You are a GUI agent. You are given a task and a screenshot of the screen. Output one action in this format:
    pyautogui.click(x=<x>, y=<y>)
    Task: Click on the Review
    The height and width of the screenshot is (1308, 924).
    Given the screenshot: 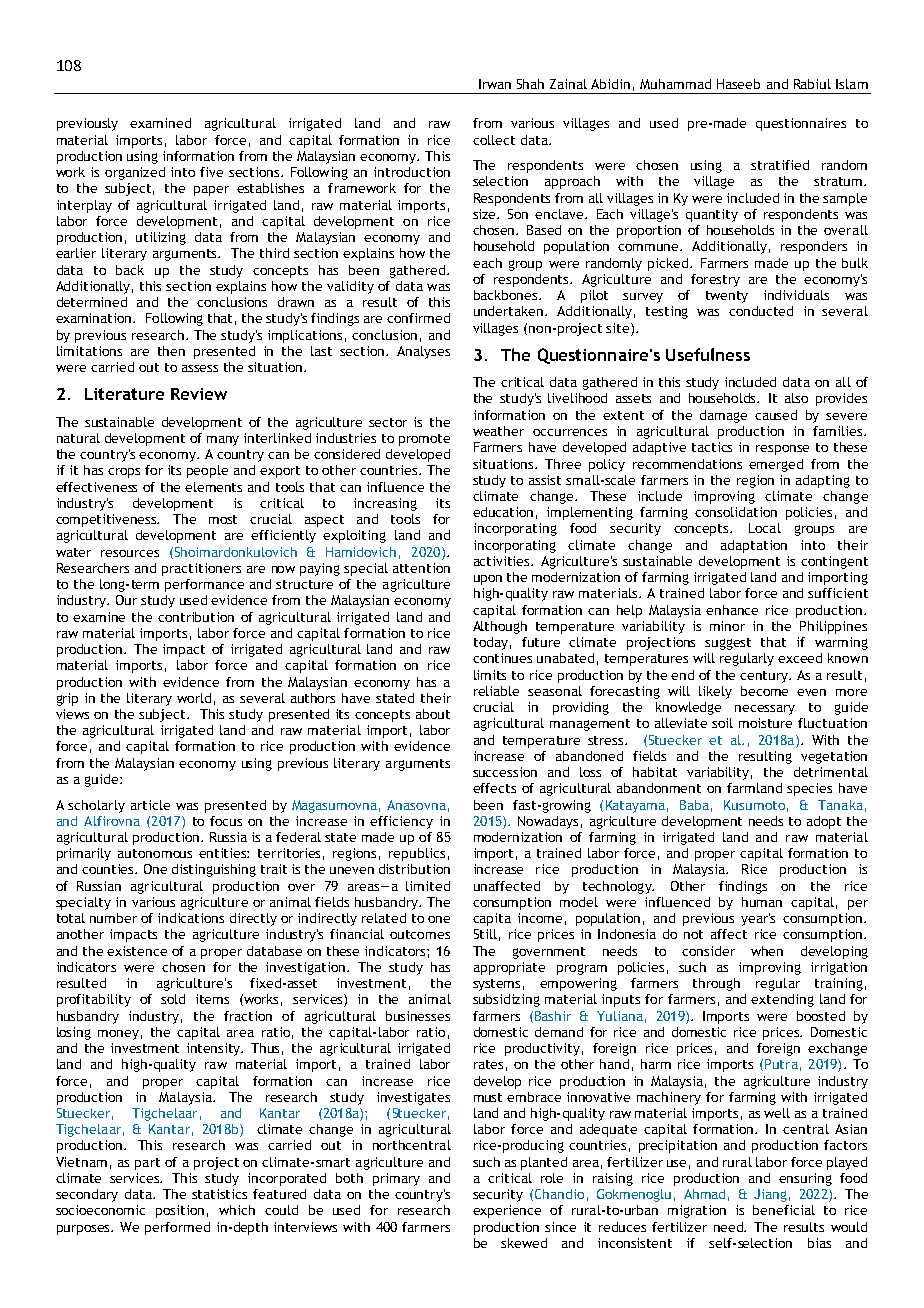 What is the action you would take?
    pyautogui.click(x=199, y=394)
